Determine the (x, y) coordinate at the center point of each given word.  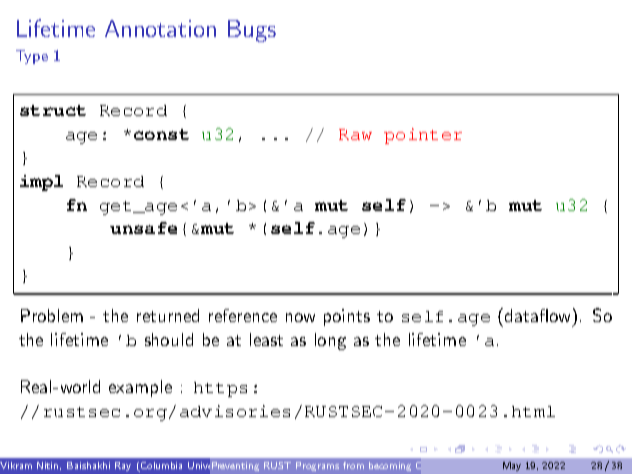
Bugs (252, 31)
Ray (123, 466)
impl (41, 183)
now (300, 317)
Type (32, 57)
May (512, 466)
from (353, 465)
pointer (423, 136)
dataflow (539, 315)
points (347, 317)
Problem (52, 315)
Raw (355, 134)
